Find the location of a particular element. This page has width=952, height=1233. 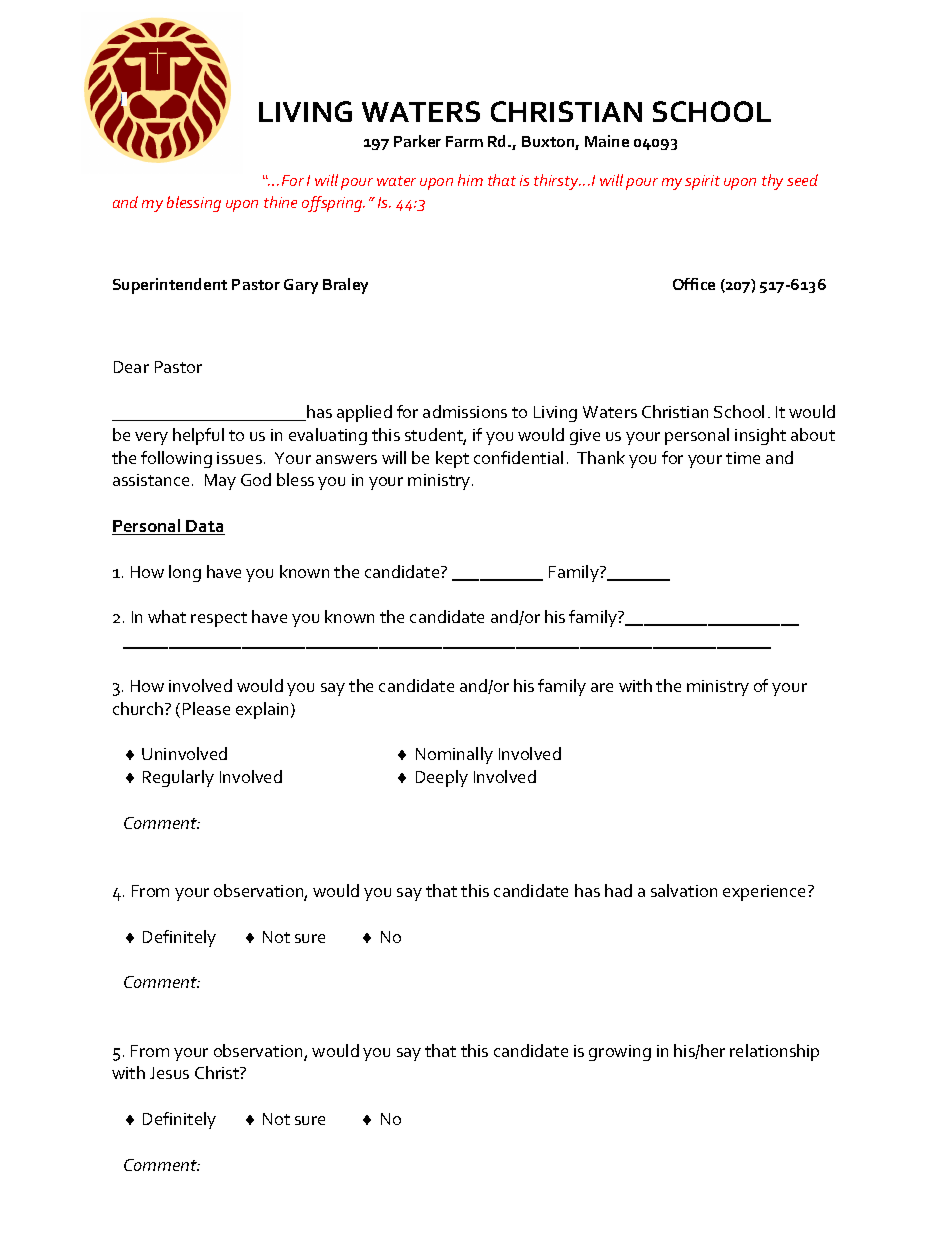

relationship is located at coordinates (774, 1052).
